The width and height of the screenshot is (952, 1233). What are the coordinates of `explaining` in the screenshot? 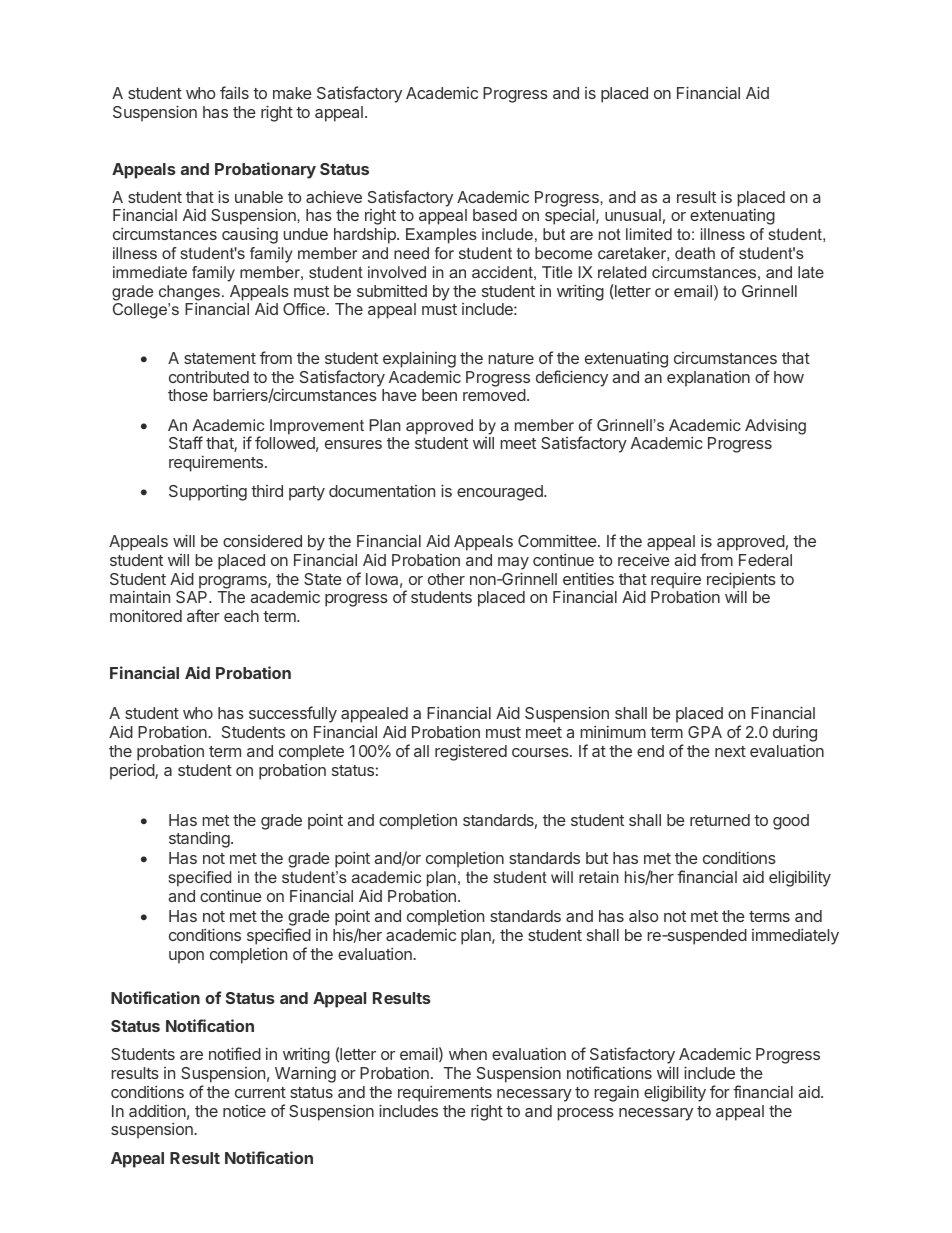 It's located at (419, 359).
